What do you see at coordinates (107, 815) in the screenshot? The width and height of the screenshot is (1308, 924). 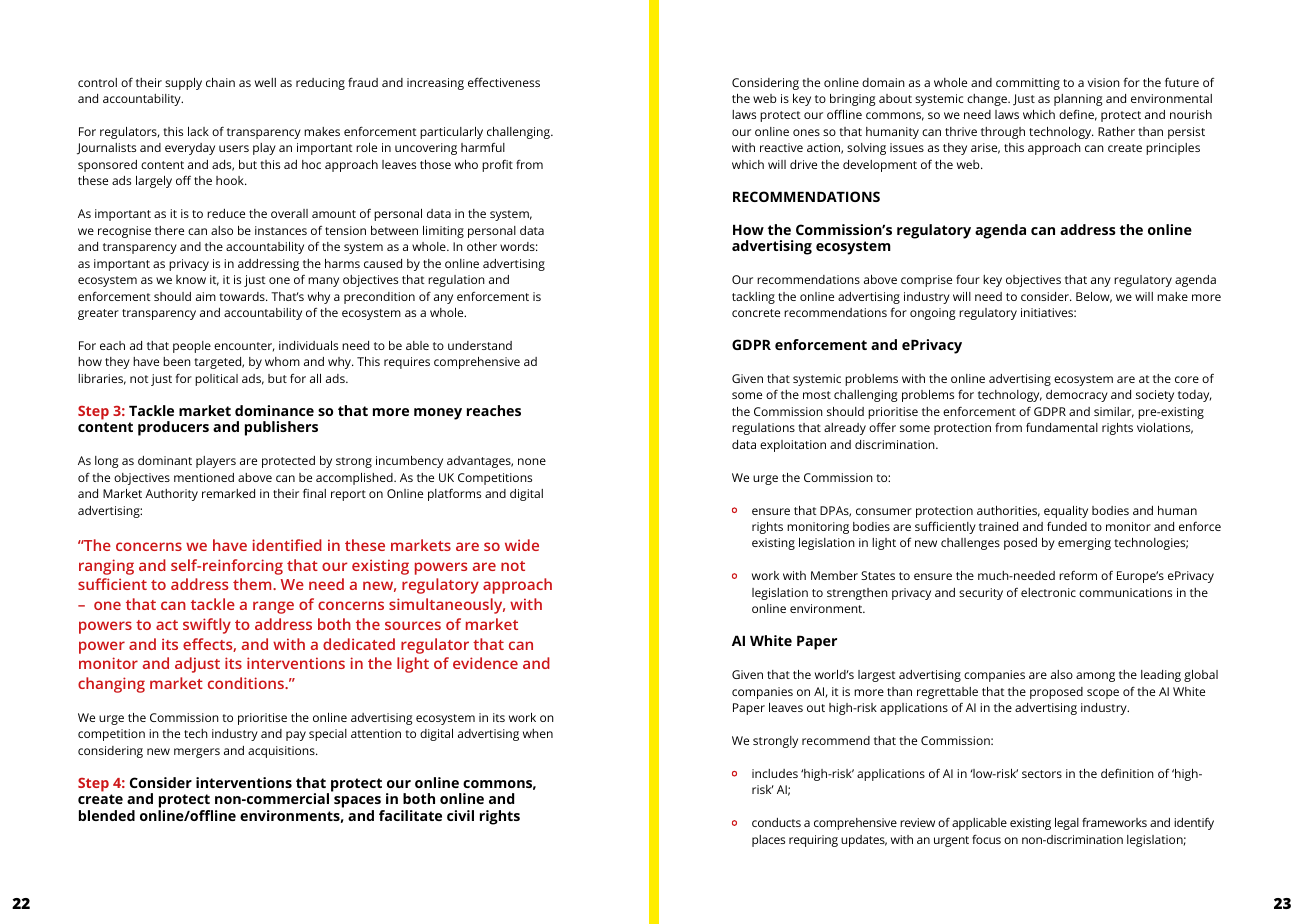 I see `blended` at bounding box center [107, 815].
